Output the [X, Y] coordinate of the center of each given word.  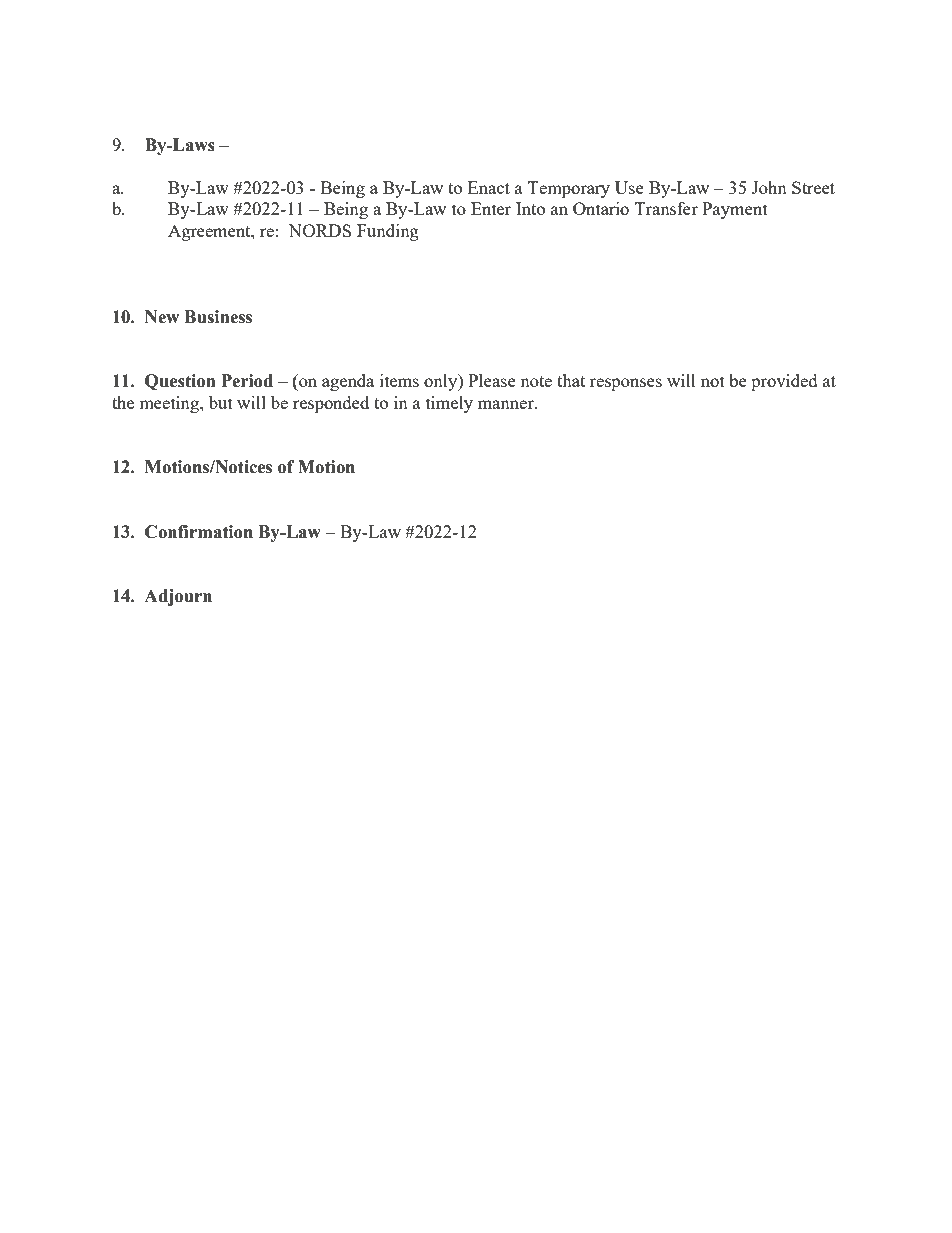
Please [492, 380]
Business [218, 317]
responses [626, 384]
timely [449, 404]
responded [331, 404]
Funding [388, 232]
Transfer [666, 208]
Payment [735, 210]
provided [784, 382]
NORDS [319, 230]
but [221, 402]
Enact [489, 187]
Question [180, 382]
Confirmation [199, 532]
